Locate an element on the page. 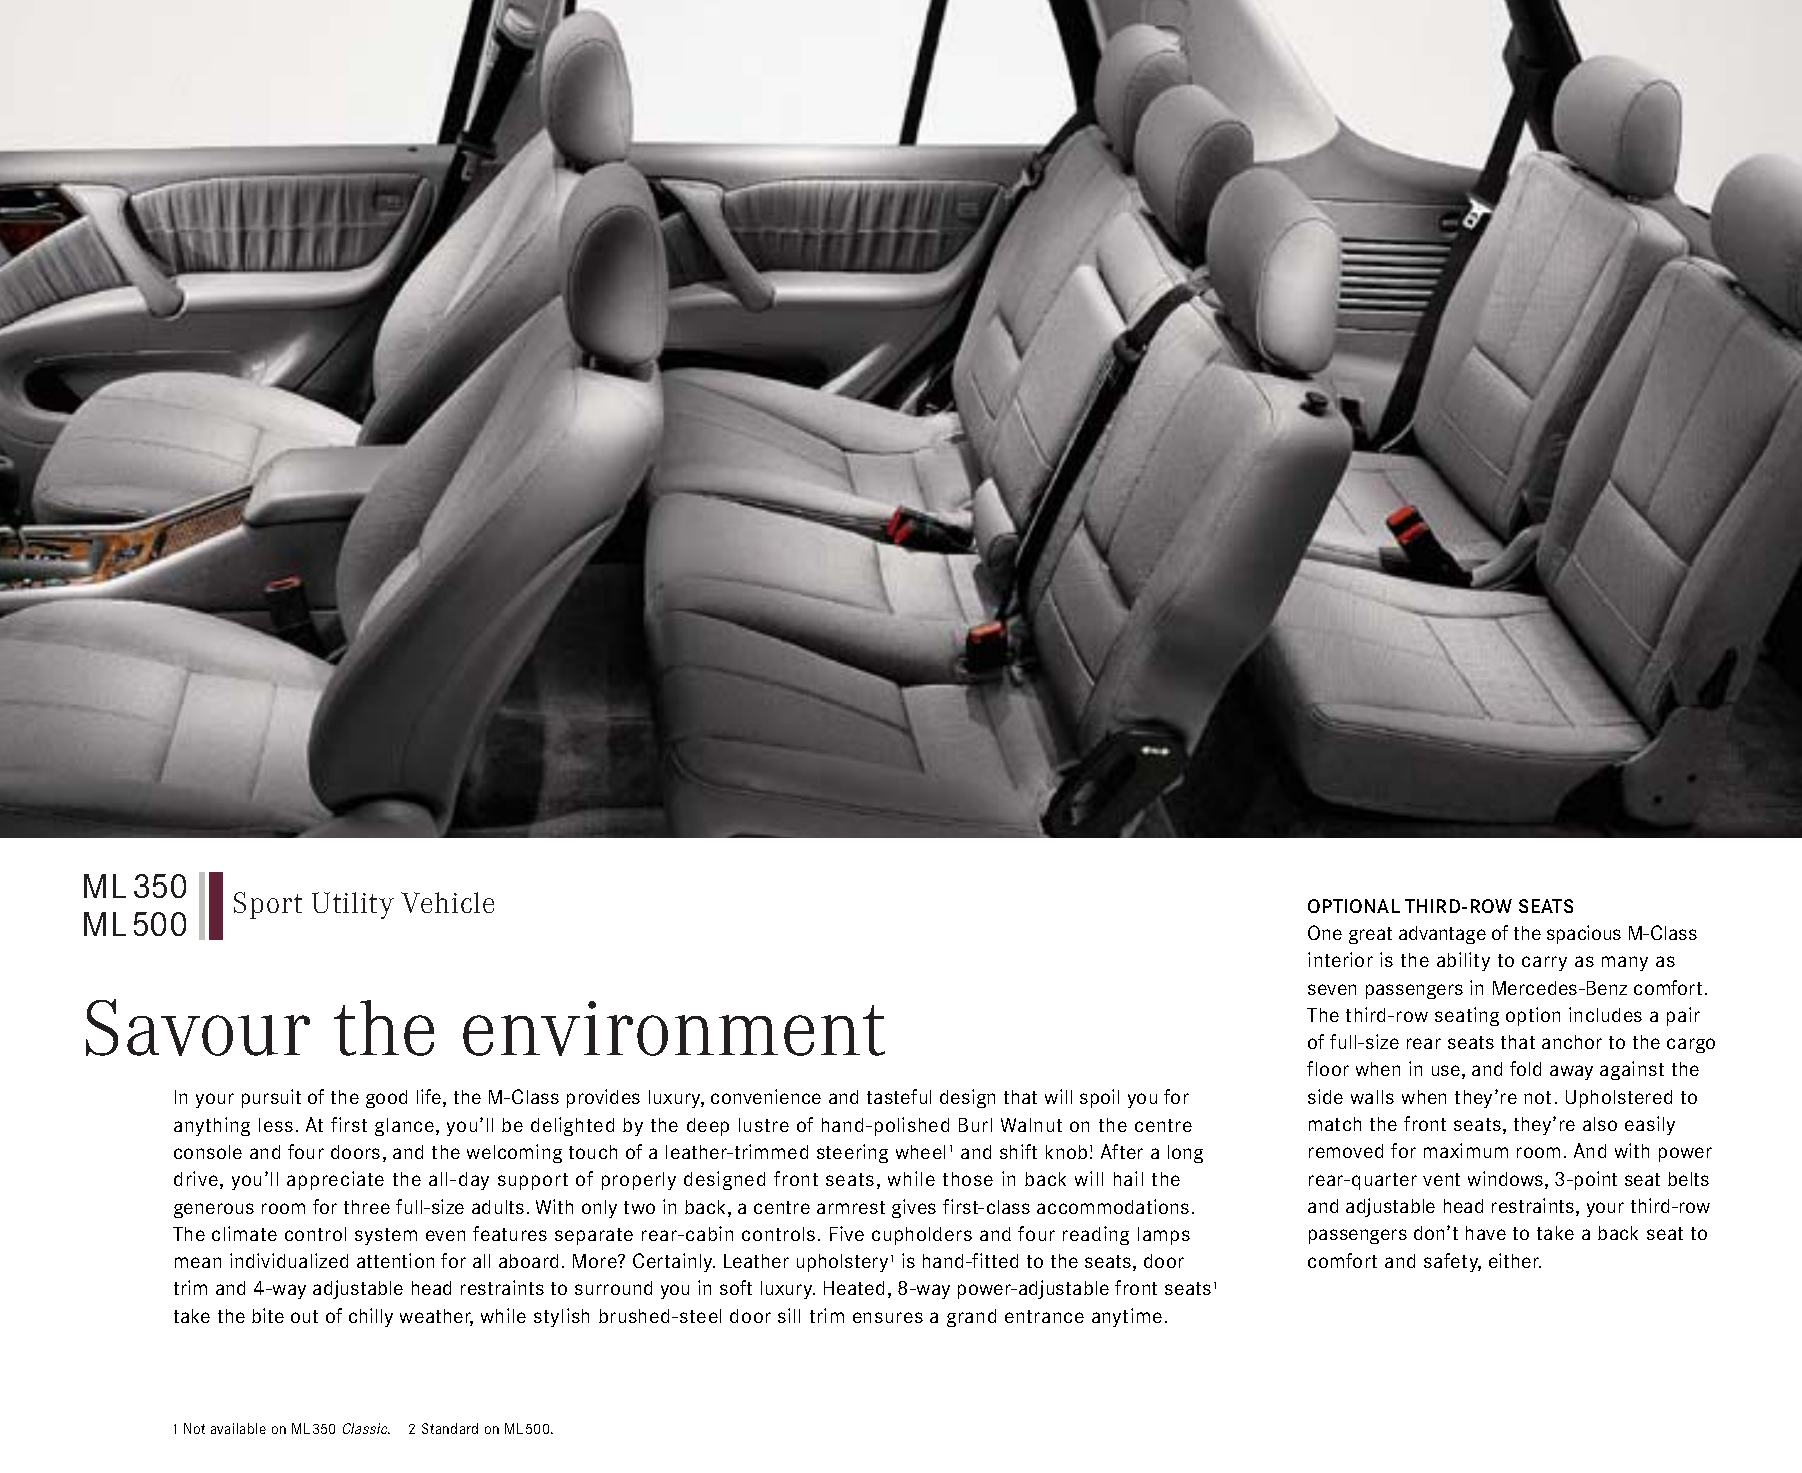  Standard is located at coordinates (450, 1428).
